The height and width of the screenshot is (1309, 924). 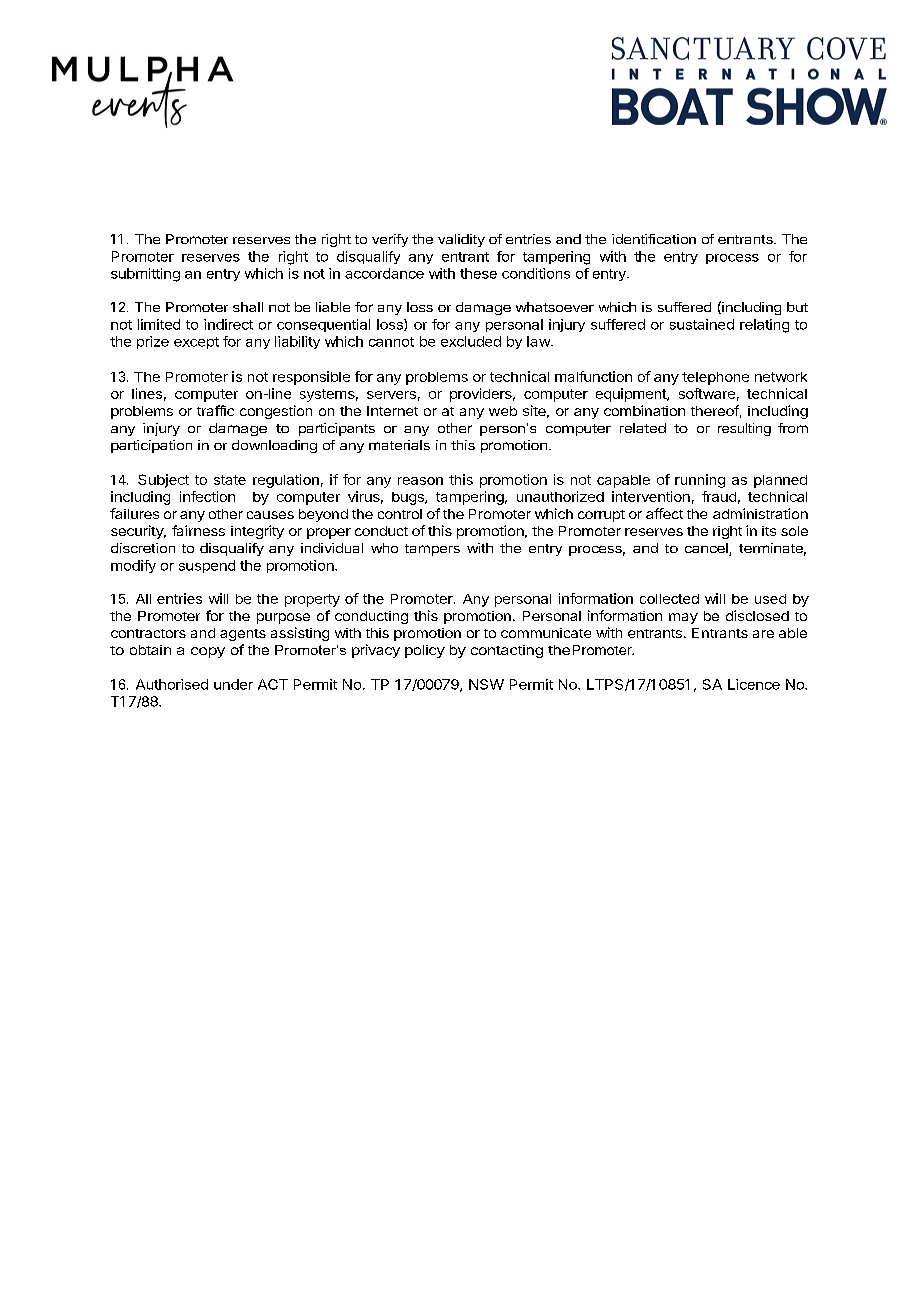 What do you see at coordinates (461, 240) in the screenshot?
I see `validity` at bounding box center [461, 240].
